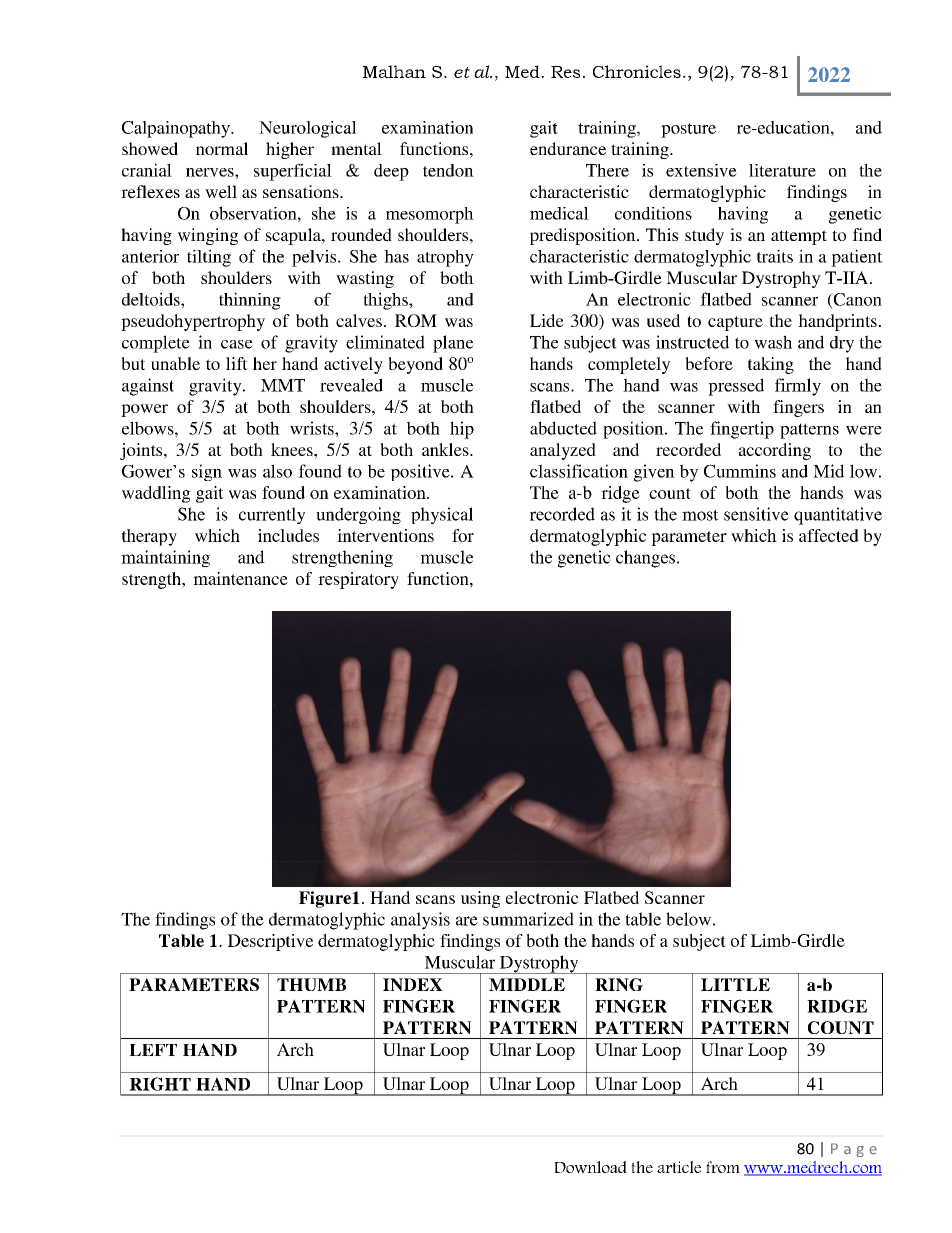 This image has width=952, height=1233. What do you see at coordinates (590, 1167) in the image?
I see `Download` at bounding box center [590, 1167].
